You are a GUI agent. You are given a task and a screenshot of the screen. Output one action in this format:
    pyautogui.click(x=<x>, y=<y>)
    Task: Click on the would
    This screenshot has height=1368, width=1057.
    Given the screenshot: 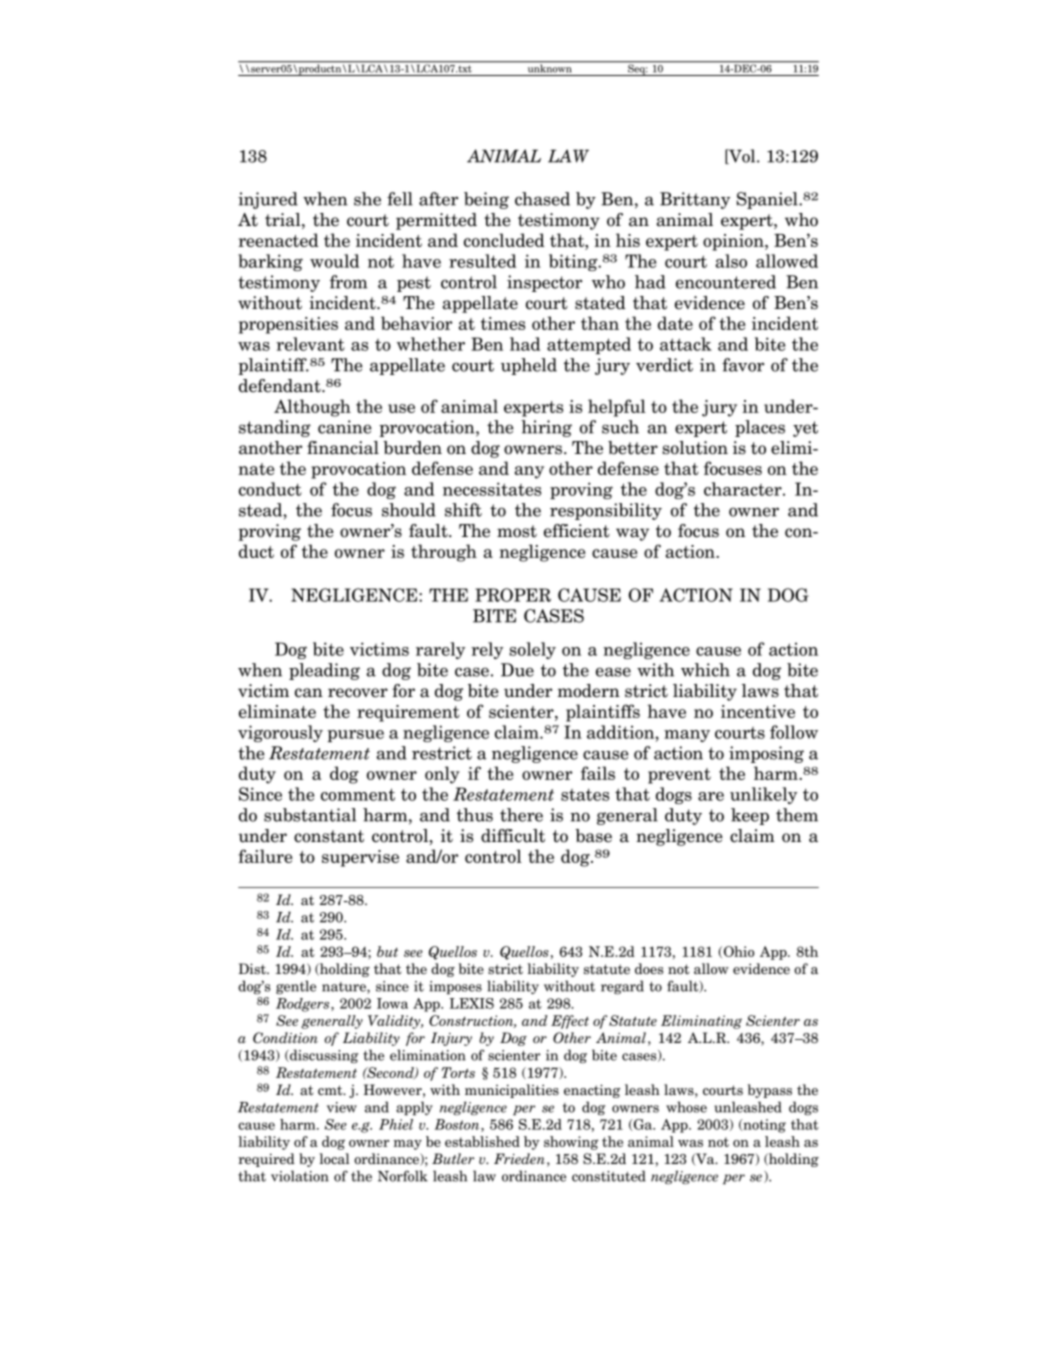 What is the action you would take?
    pyautogui.click(x=334, y=261)
